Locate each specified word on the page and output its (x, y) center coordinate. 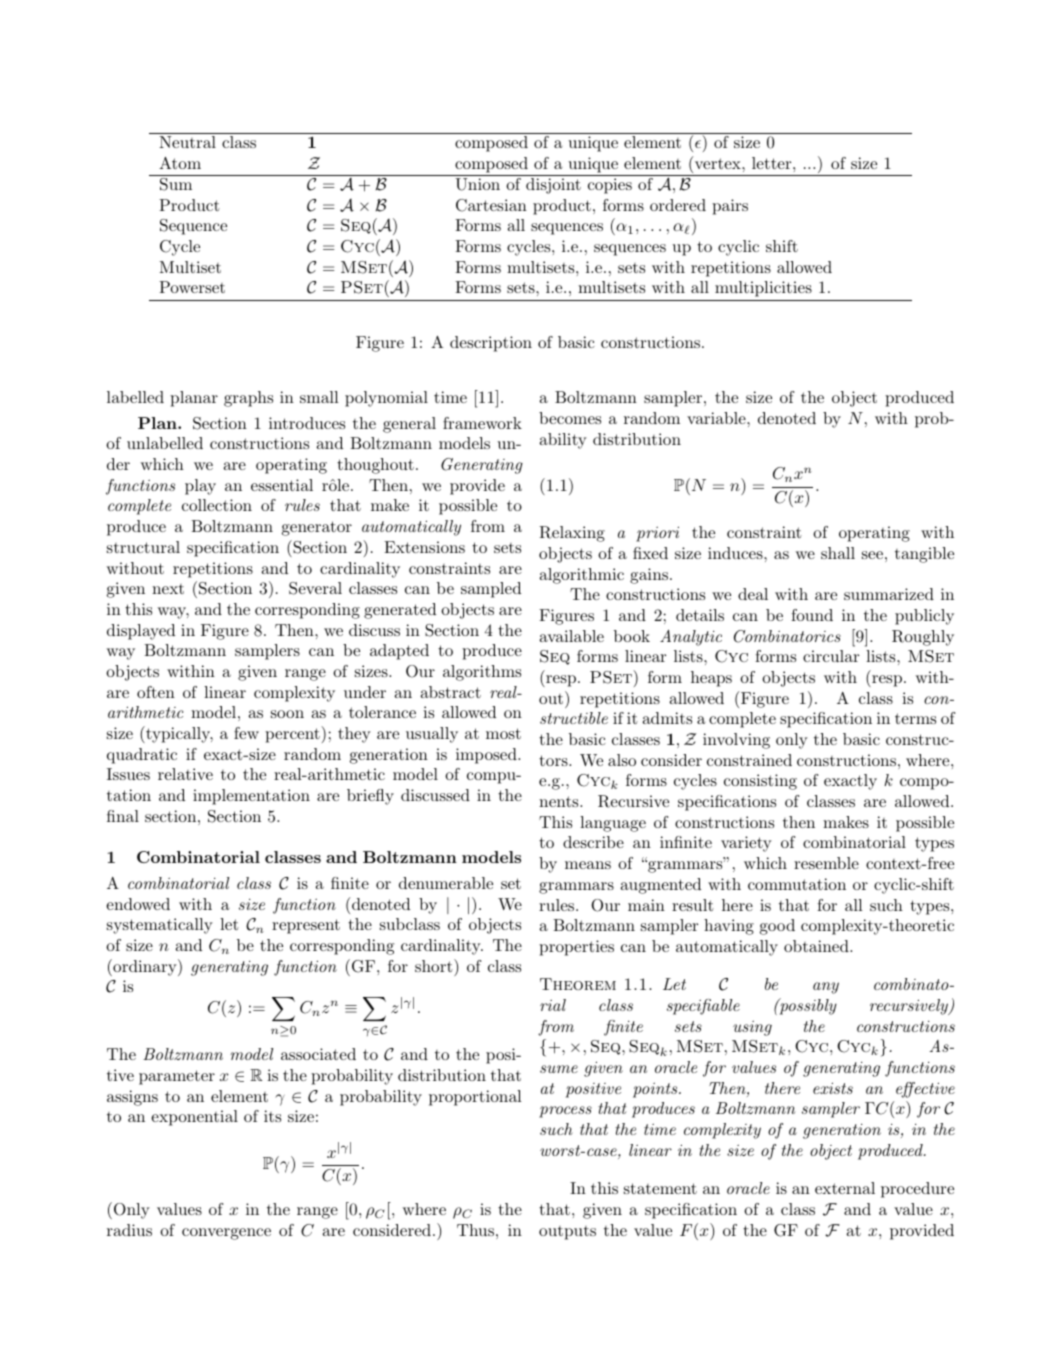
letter (773, 163)
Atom (180, 163)
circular (831, 656)
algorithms (482, 673)
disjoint (553, 186)
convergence (226, 1234)
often (156, 692)
